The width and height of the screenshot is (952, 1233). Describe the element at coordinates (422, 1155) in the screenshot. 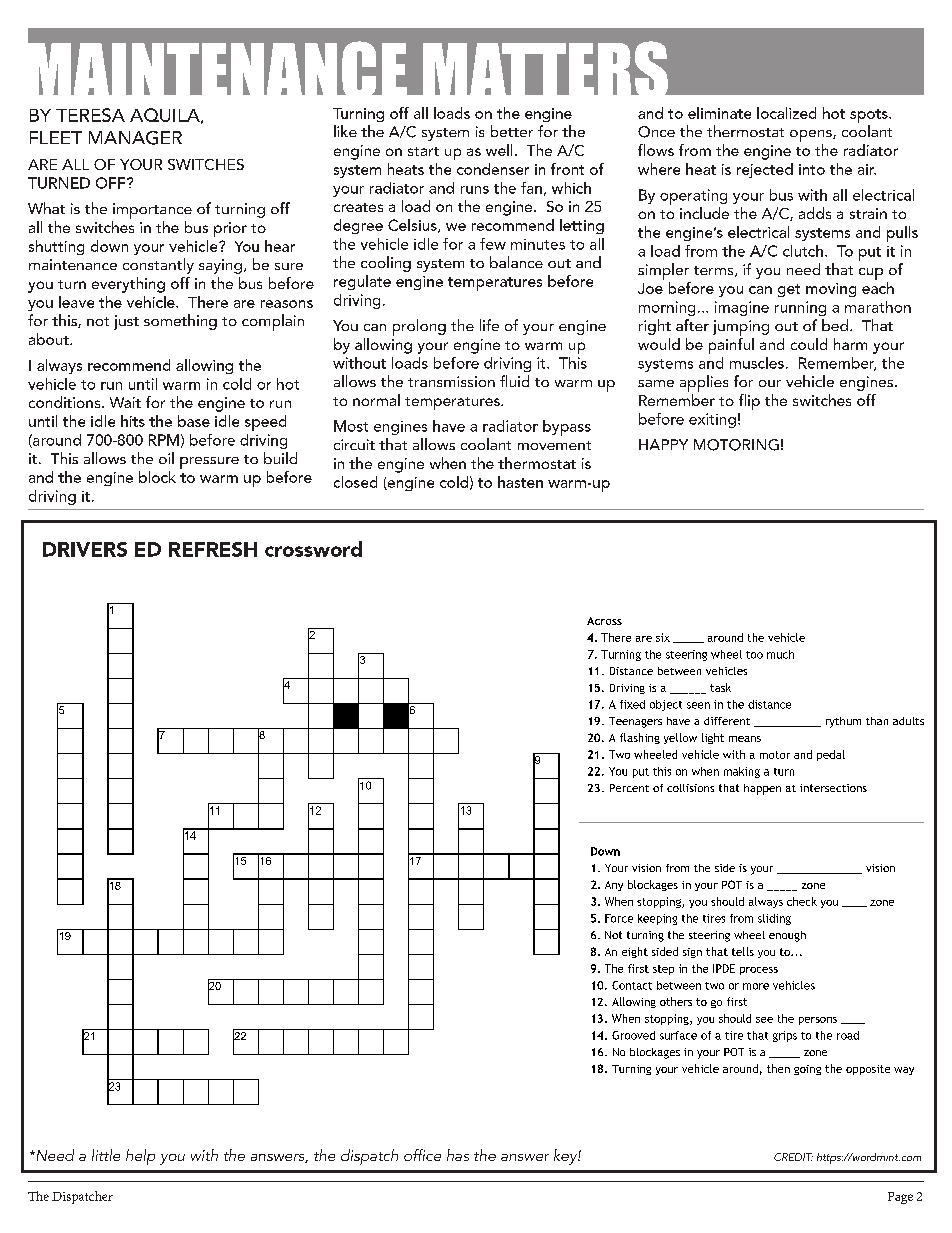

I see `office` at that location.
